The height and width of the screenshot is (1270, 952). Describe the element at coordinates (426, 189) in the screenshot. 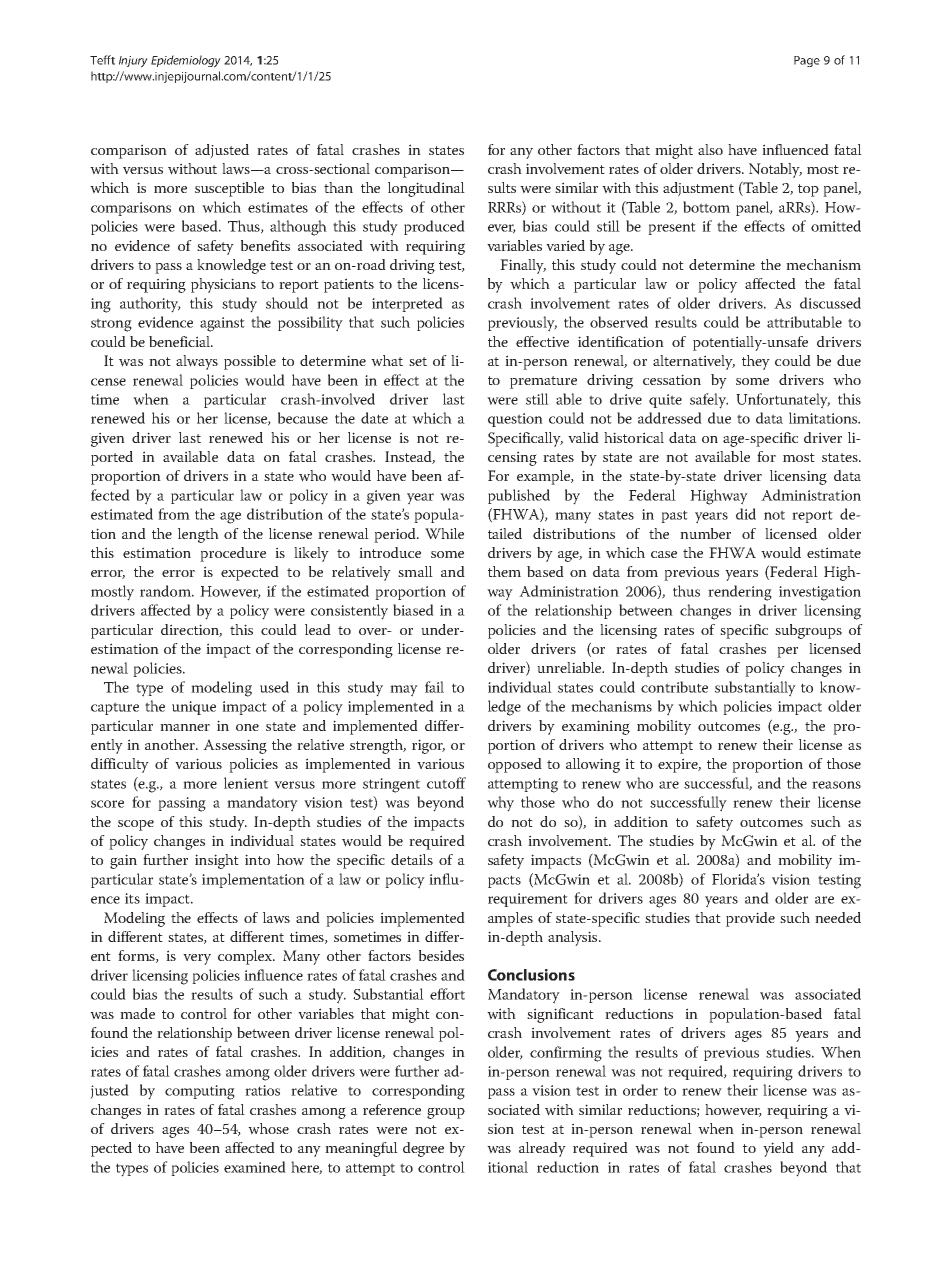

I see `longitudinal` at that location.
